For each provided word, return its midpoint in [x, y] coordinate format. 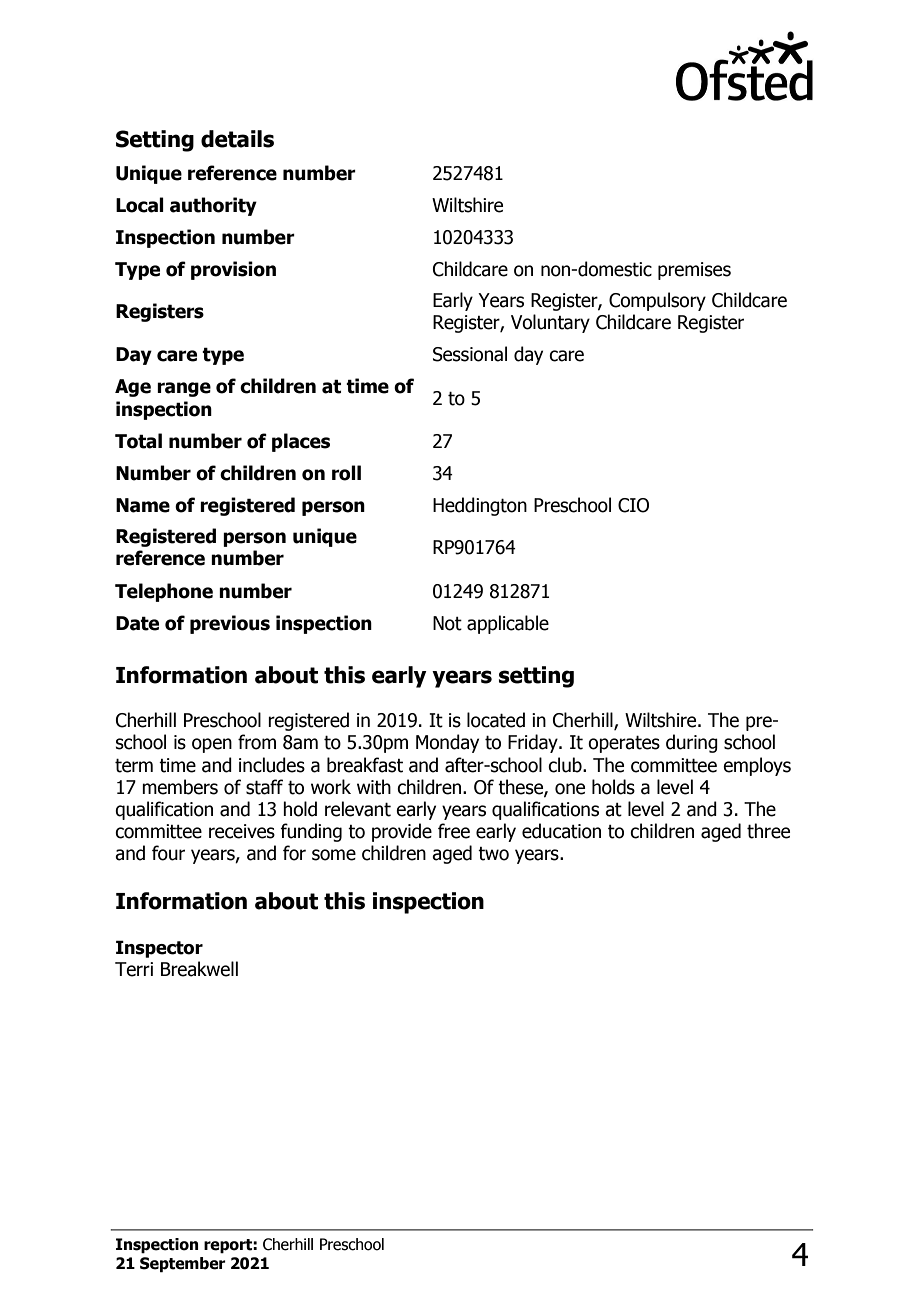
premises [694, 271]
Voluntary [550, 323]
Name [143, 505]
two [493, 854]
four [168, 853]
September [183, 1265]
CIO [633, 505]
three [768, 831]
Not [447, 623]
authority [213, 206]
